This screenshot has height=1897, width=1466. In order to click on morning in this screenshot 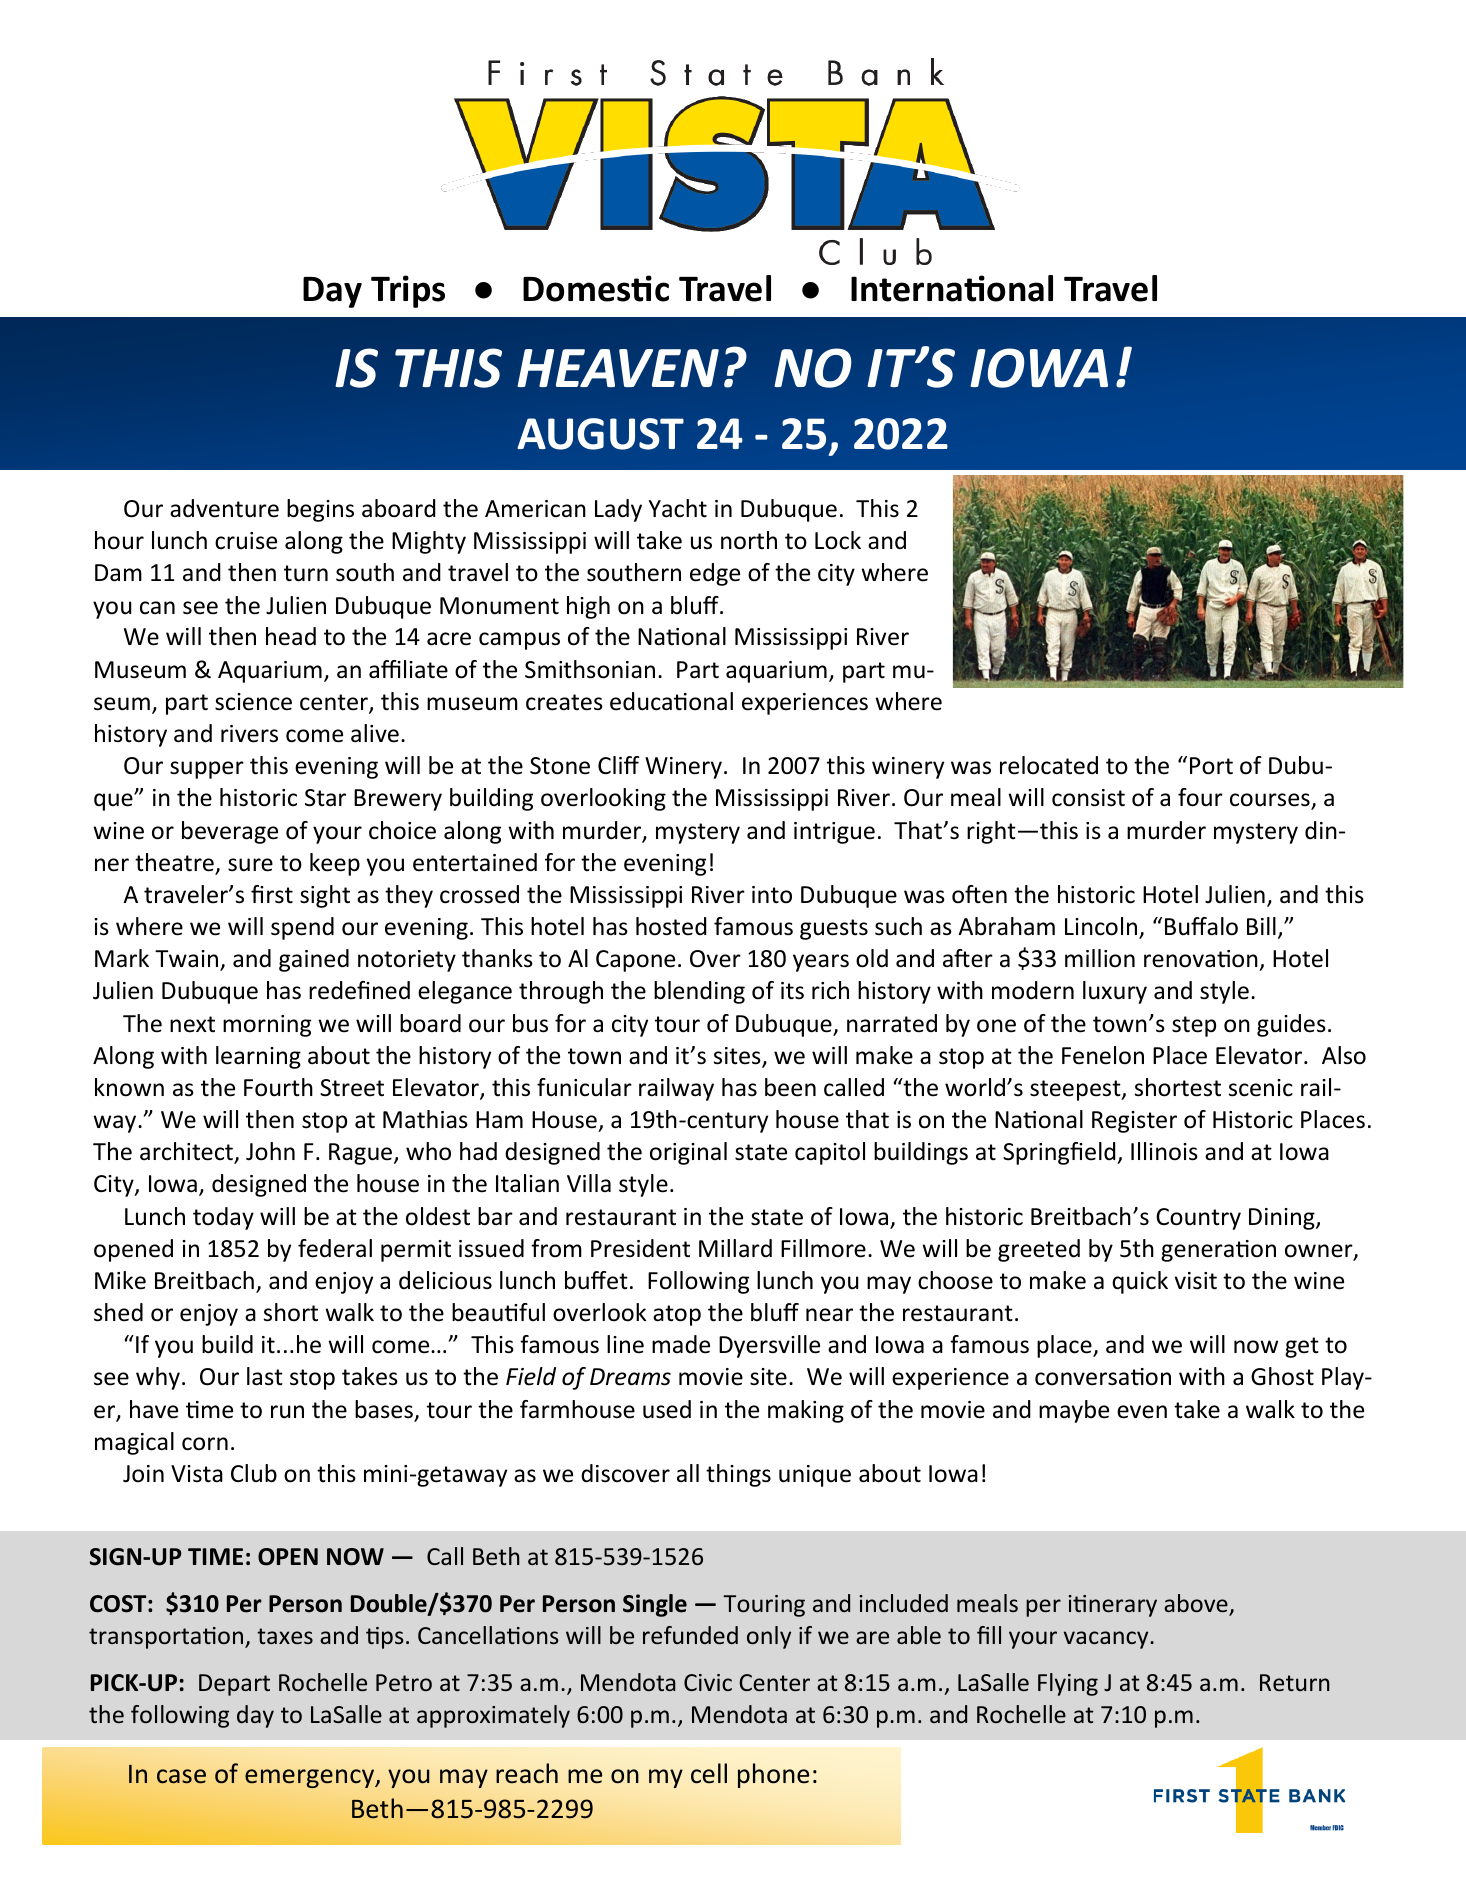, I will do `click(267, 1026)`.
